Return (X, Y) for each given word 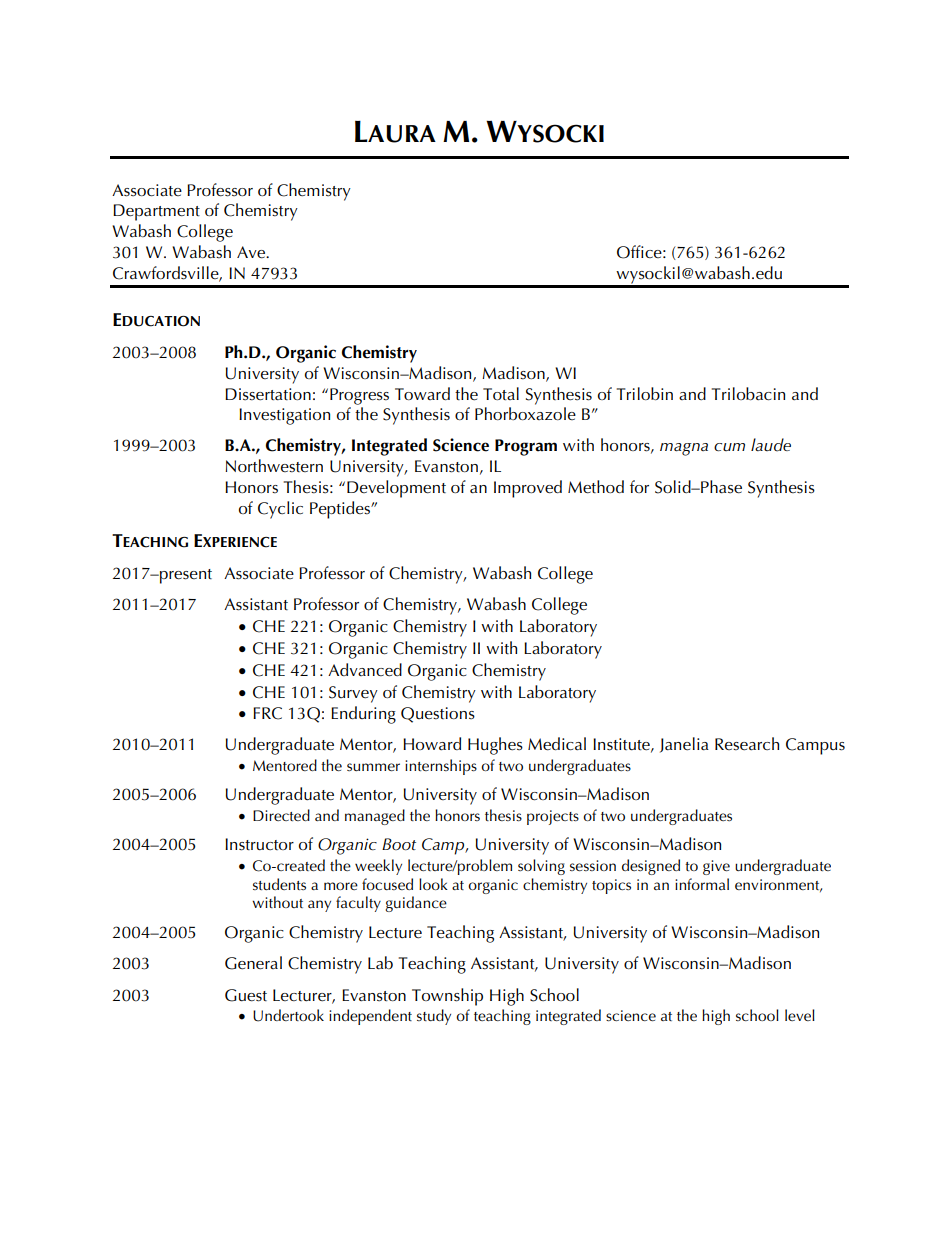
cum (729, 447)
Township (447, 997)
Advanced (365, 670)
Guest (246, 995)
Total (501, 394)
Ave (252, 252)
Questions (438, 715)
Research (747, 744)
